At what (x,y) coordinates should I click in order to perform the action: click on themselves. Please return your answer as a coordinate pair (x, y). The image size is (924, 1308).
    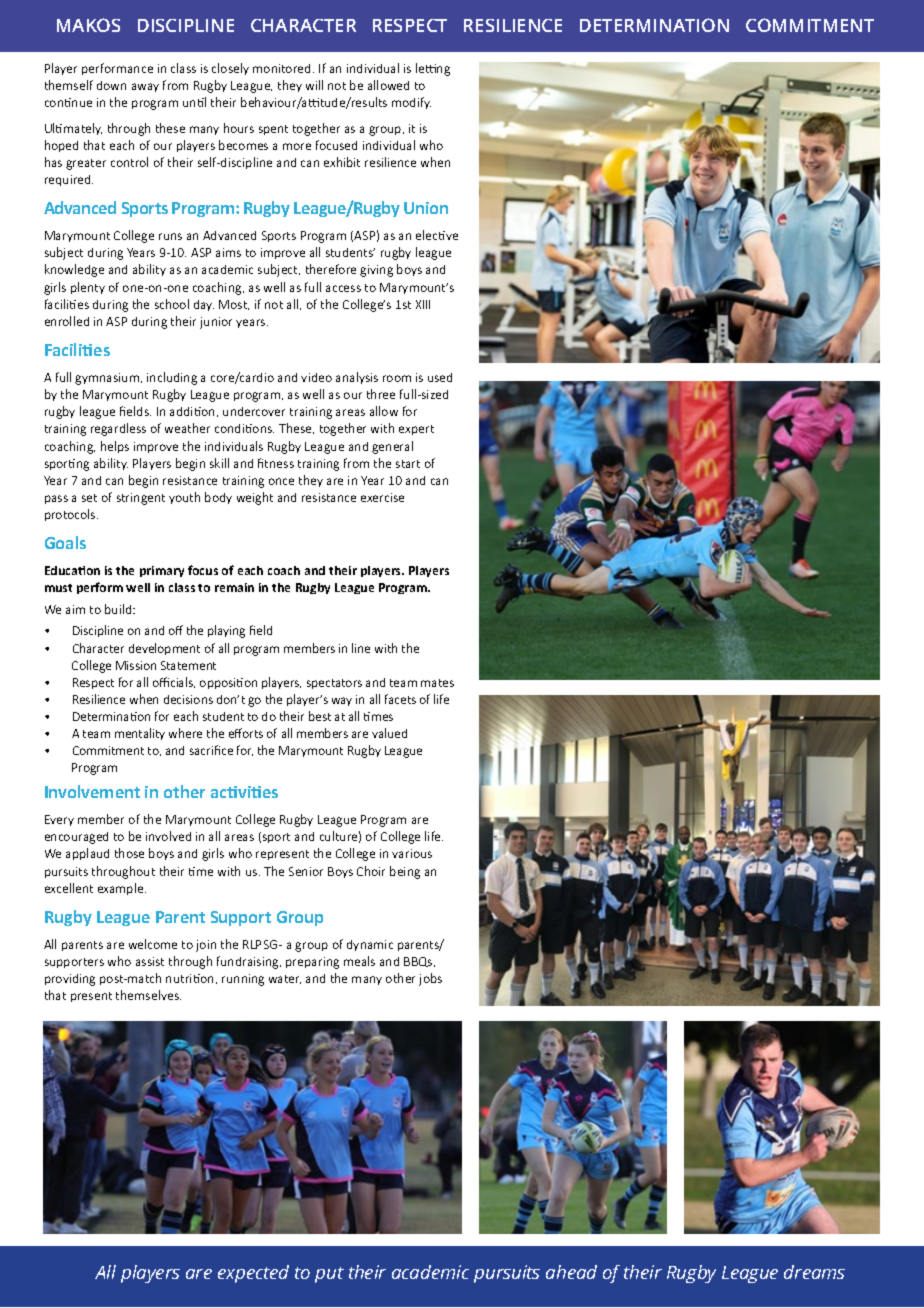
    Looking at the image, I should click on (148, 995).
